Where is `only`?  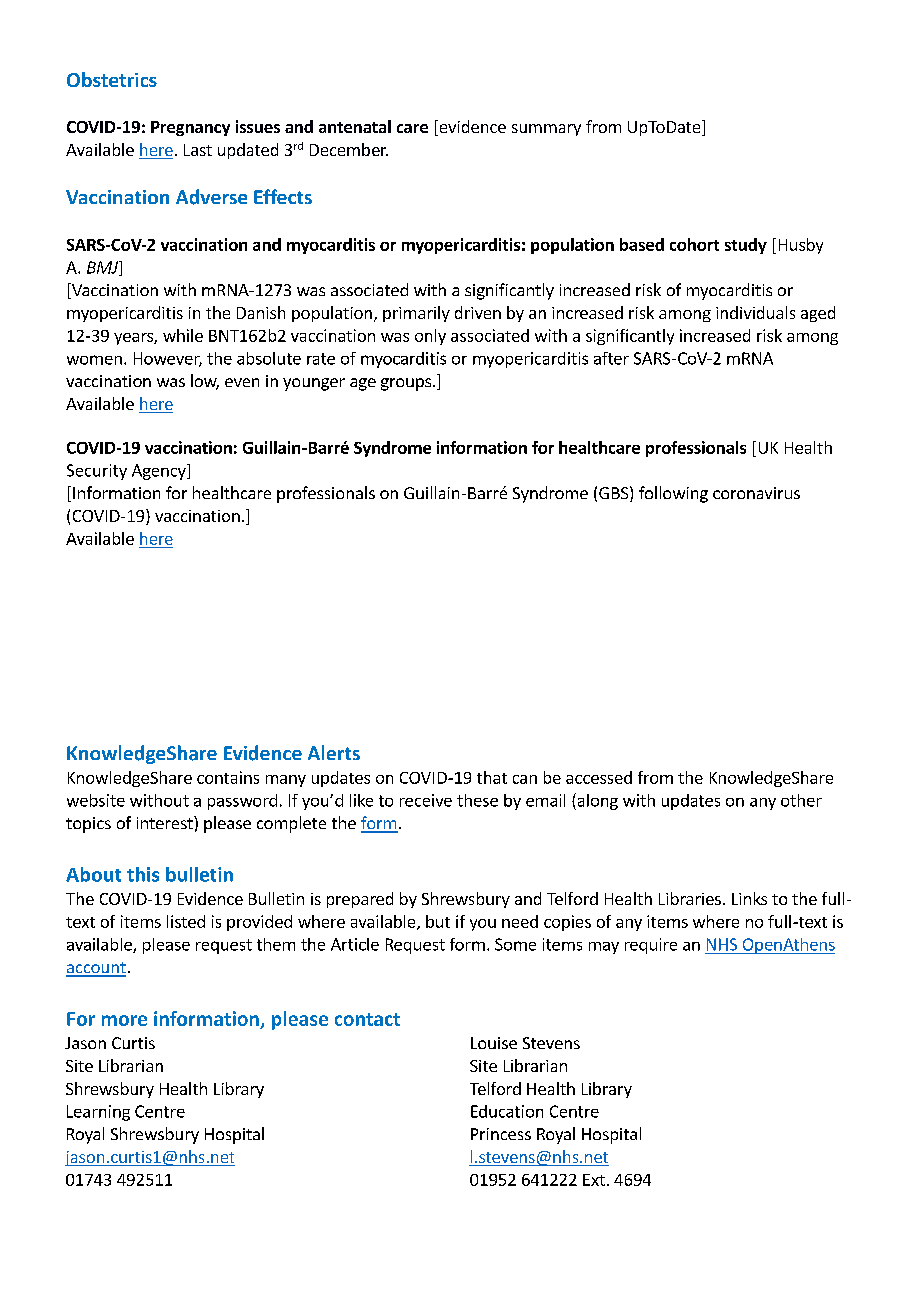 only is located at coordinates (430, 337).
